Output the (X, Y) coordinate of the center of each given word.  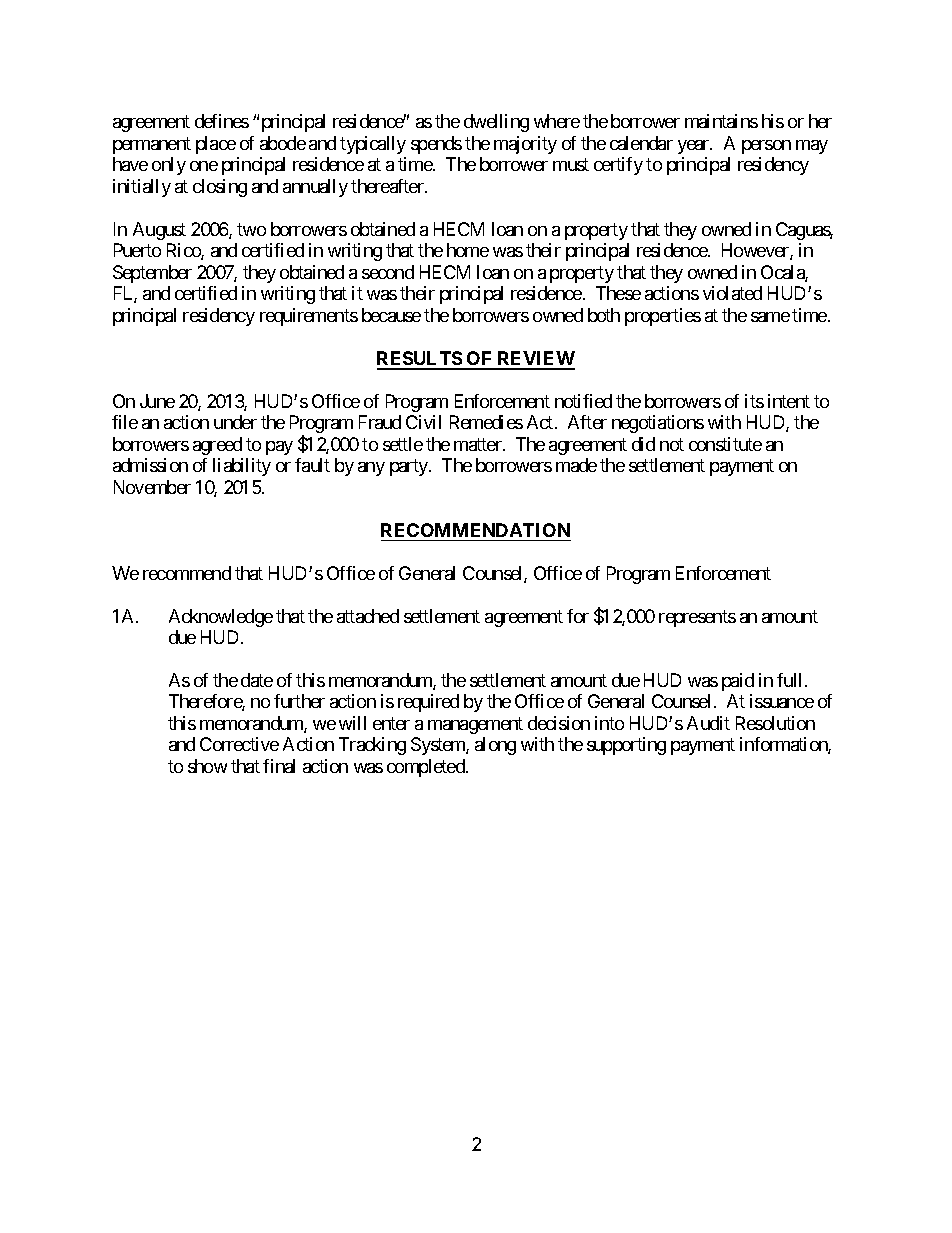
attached (368, 616)
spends (436, 145)
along (495, 746)
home (468, 250)
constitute (725, 444)
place (216, 145)
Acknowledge (221, 618)
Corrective (239, 744)
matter (479, 444)
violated (732, 293)
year (695, 147)
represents (697, 618)
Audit (708, 723)
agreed (217, 446)
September (152, 274)
